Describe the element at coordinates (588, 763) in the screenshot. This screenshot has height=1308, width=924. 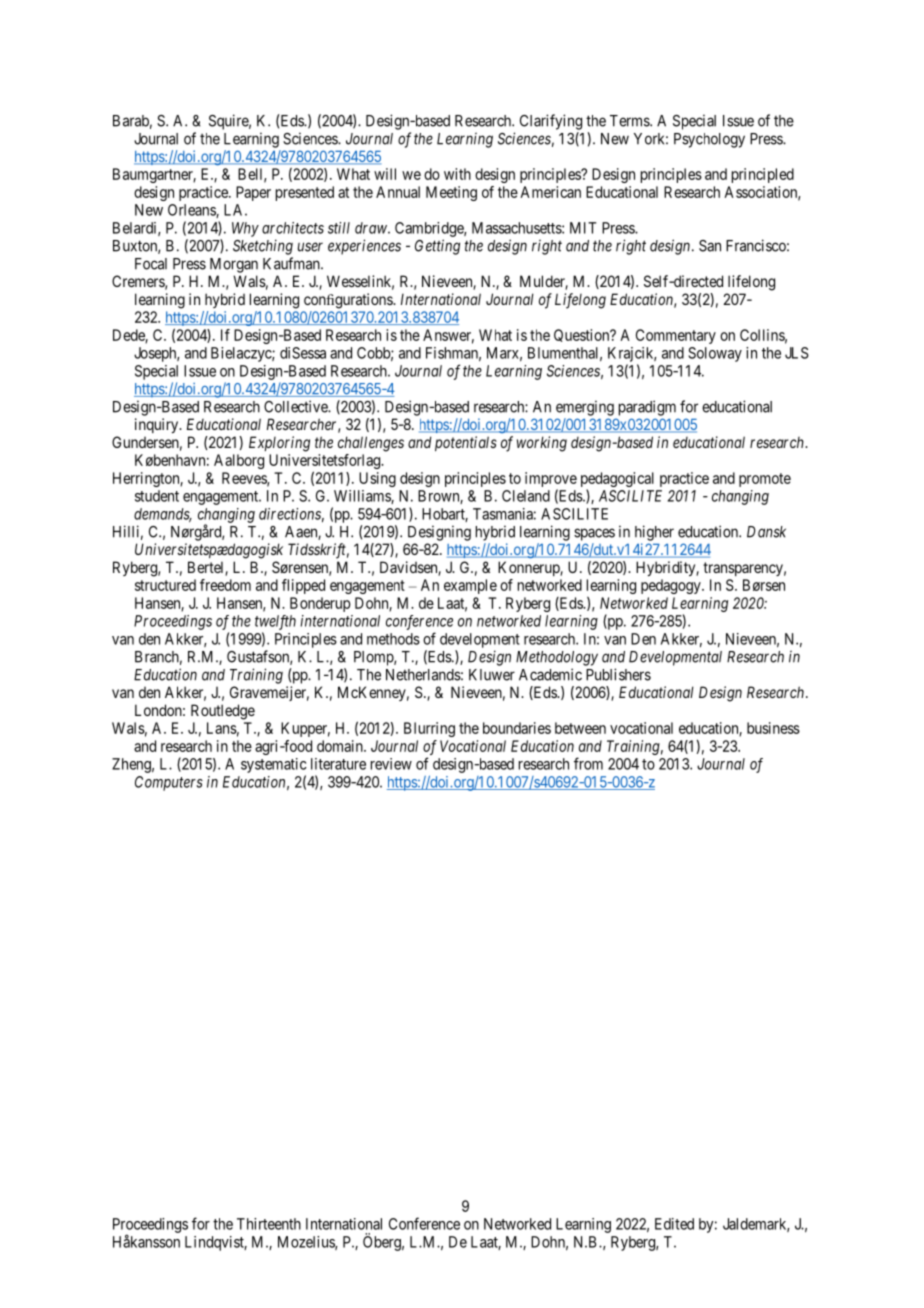
I see `from` at that location.
